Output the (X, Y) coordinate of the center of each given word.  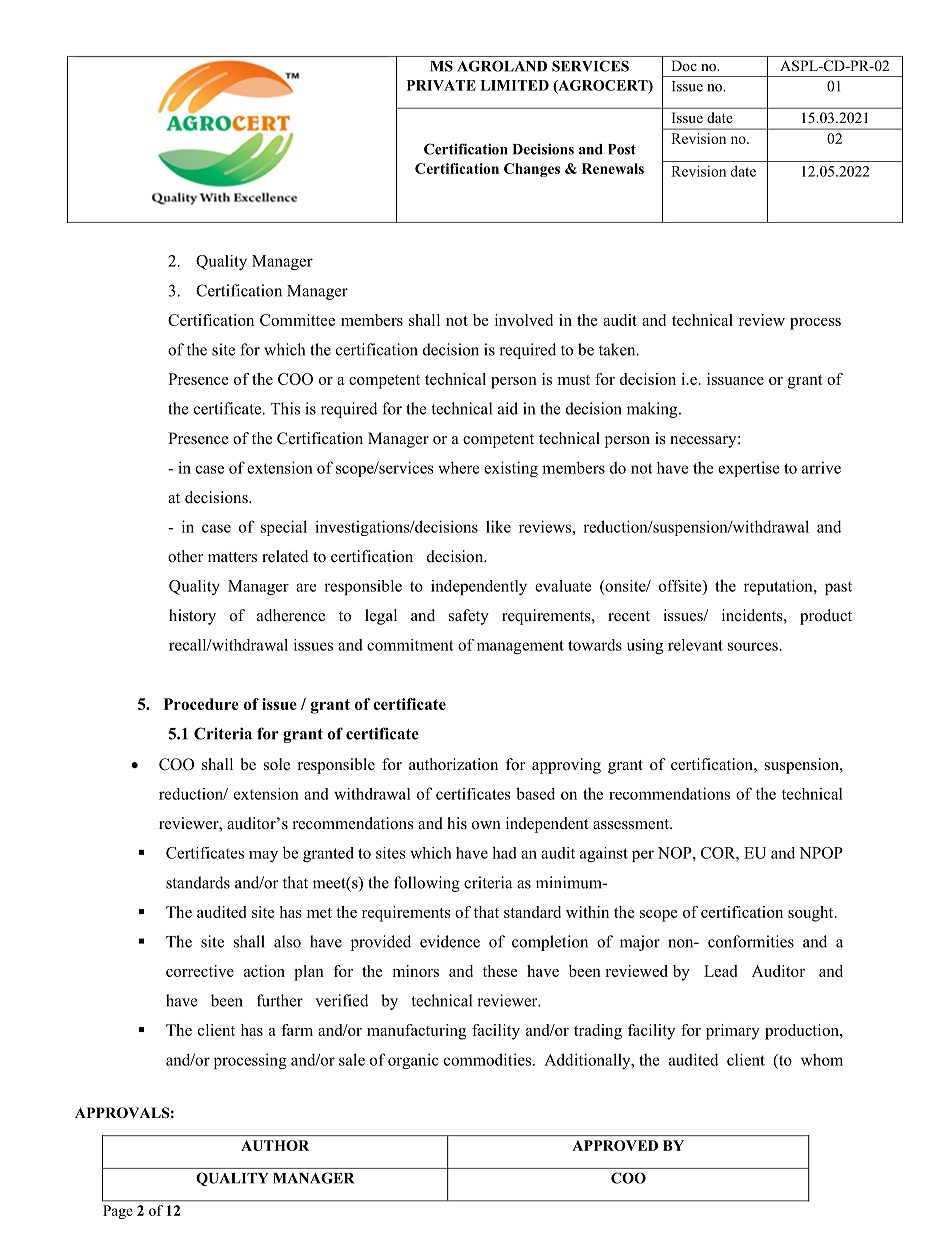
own (486, 825)
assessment (632, 824)
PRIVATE (441, 85)
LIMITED (514, 85)
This (285, 408)
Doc (684, 65)
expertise (749, 469)
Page (118, 1212)
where (459, 467)
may (263, 856)
